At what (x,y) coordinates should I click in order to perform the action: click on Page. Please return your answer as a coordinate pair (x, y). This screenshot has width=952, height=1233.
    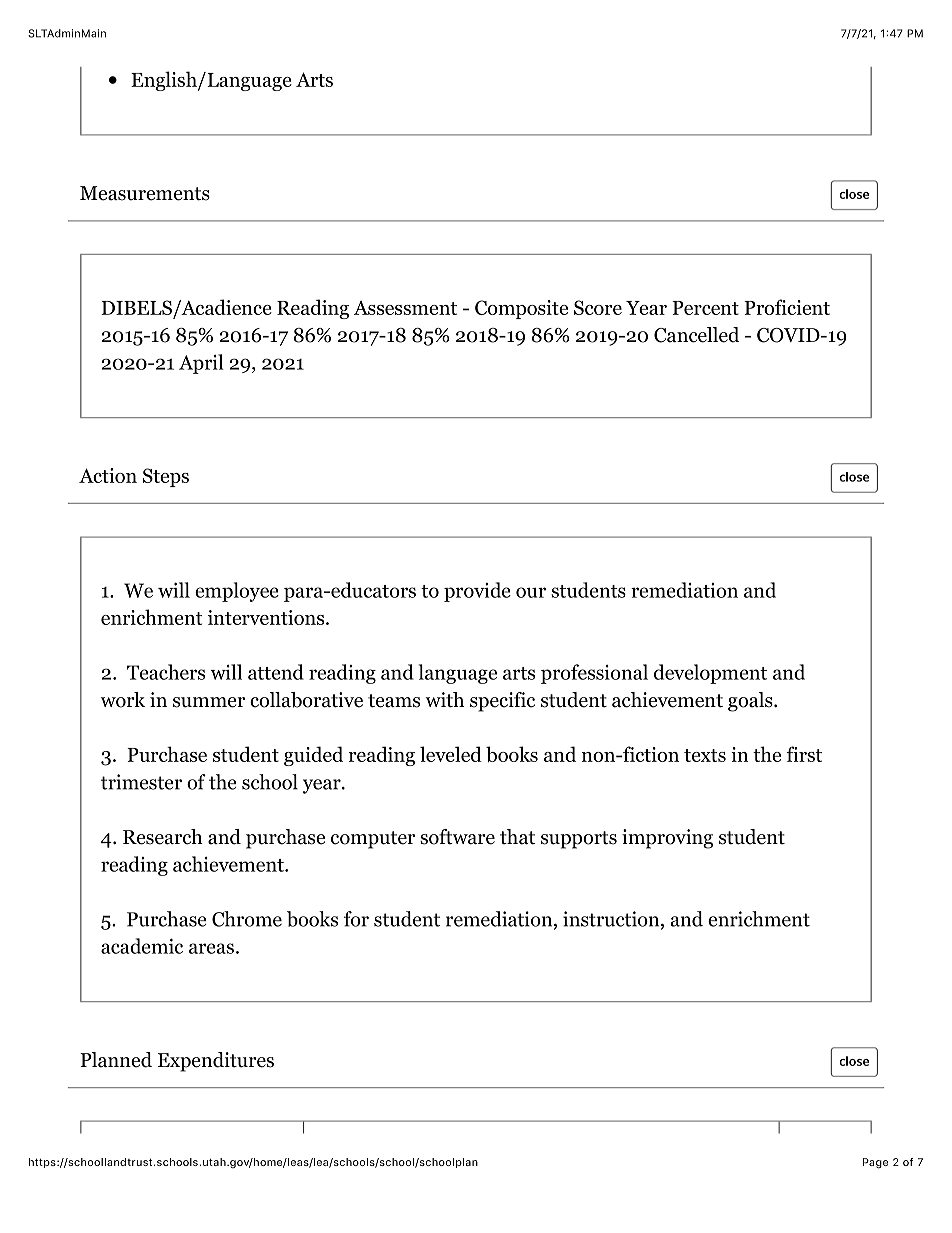
    Looking at the image, I should click on (875, 1163).
